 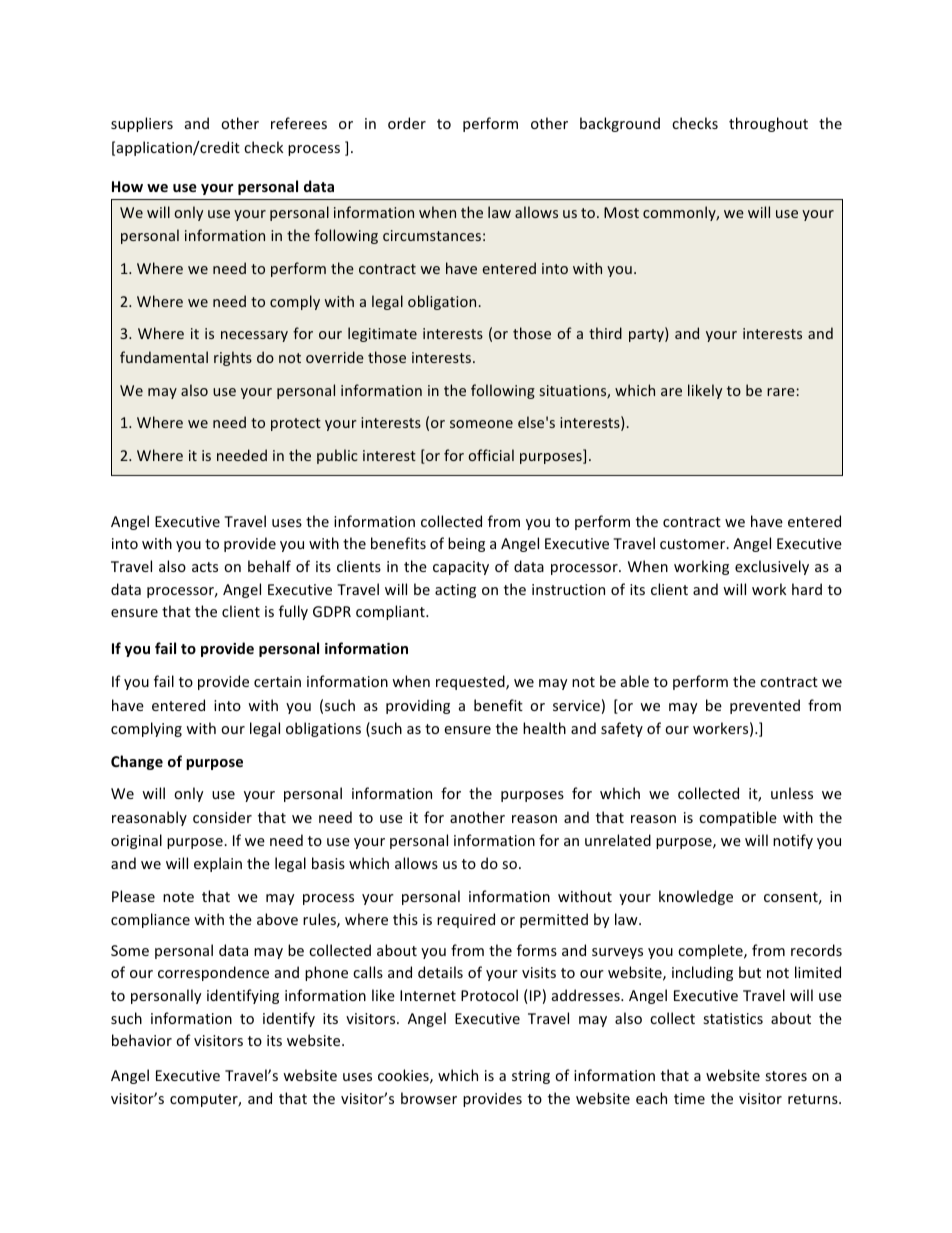 I want to click on throughout, so click(x=768, y=124).
